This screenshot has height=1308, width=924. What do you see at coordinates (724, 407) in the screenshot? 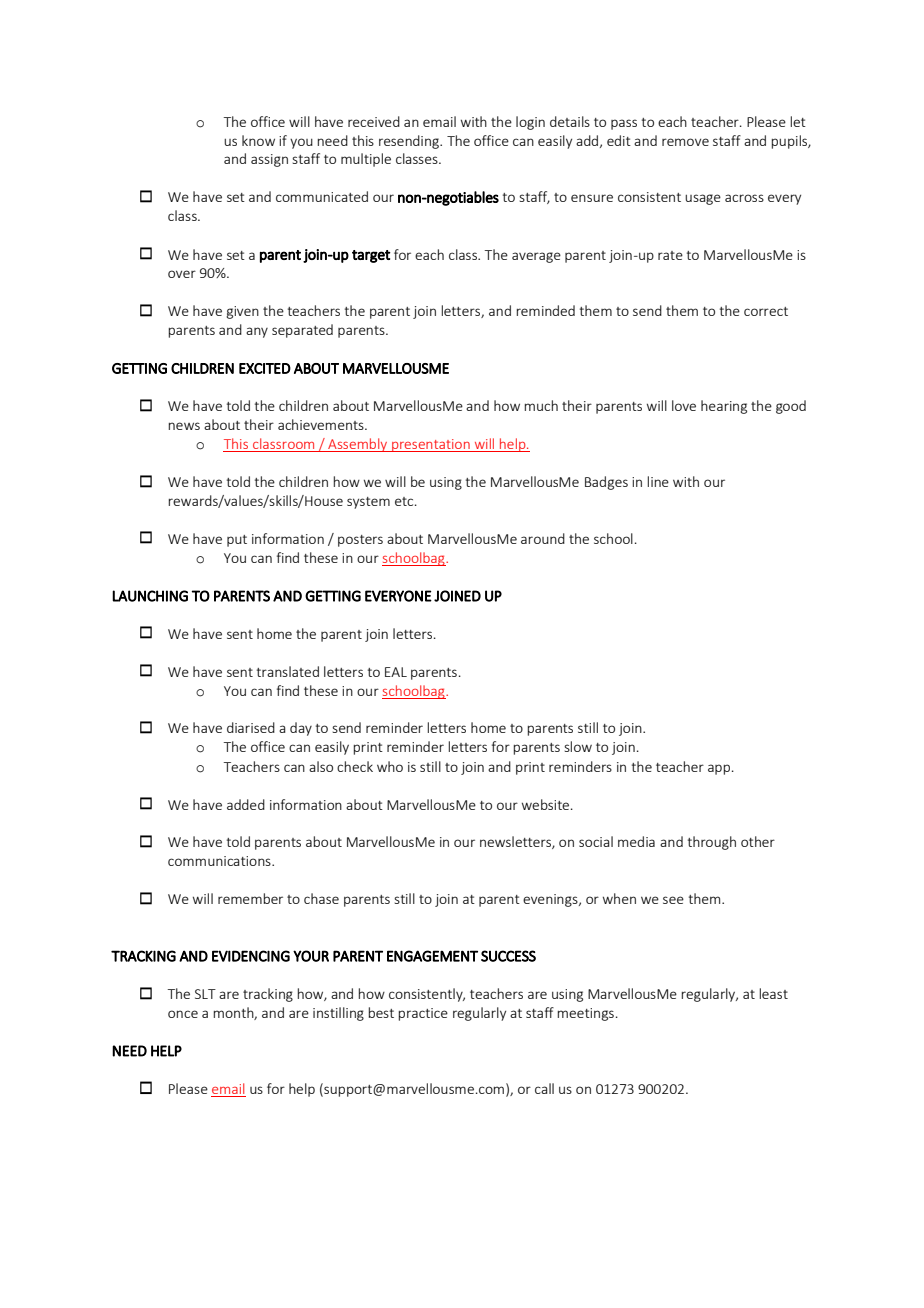
I see `hearing` at bounding box center [724, 407].
